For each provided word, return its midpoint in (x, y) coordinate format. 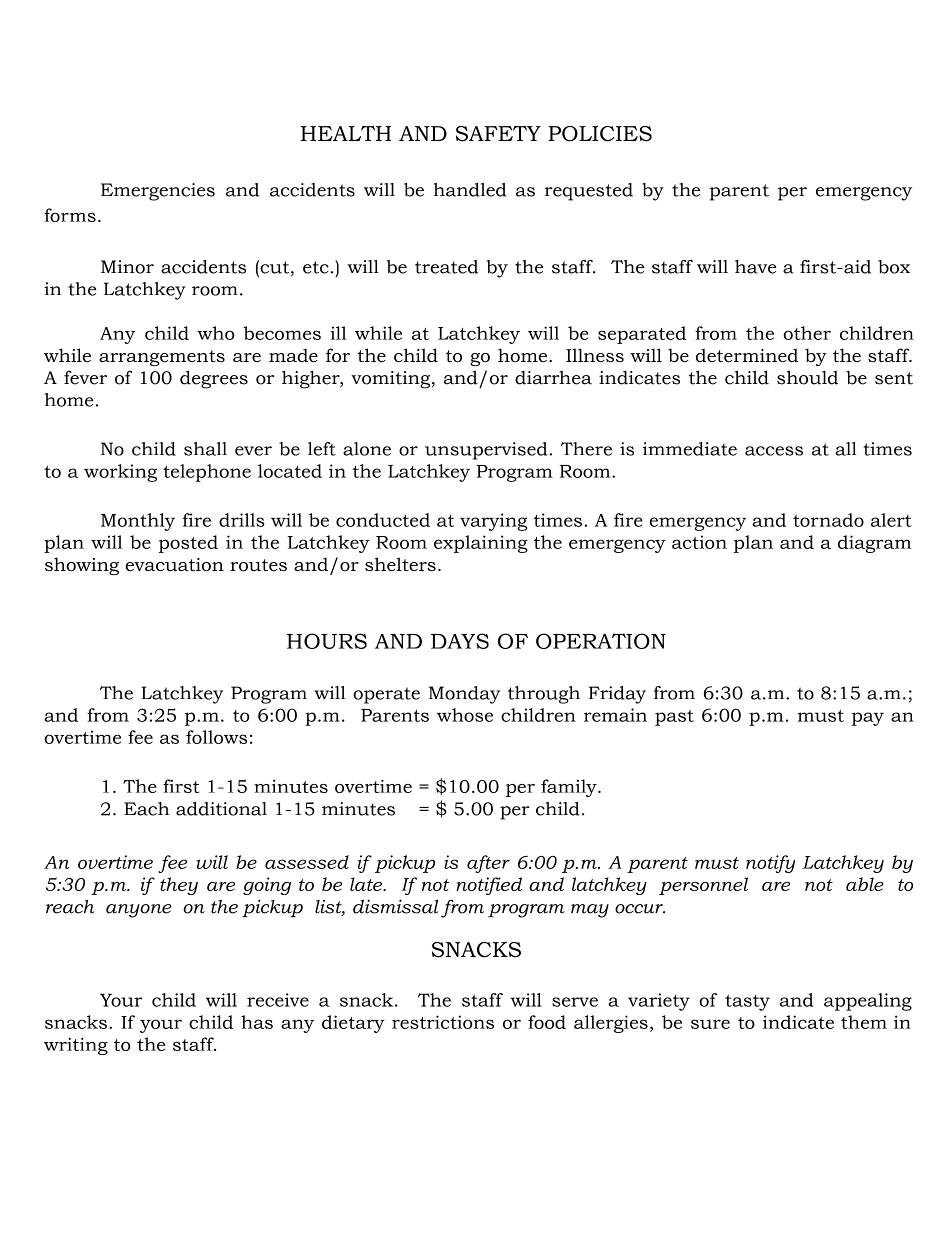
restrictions (443, 1022)
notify (770, 864)
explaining (481, 544)
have (755, 267)
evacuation (174, 565)
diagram (874, 544)
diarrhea (553, 378)
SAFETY (498, 134)
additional (221, 809)
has (257, 1022)
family (570, 788)
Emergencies (158, 192)
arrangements (162, 358)
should (807, 377)
